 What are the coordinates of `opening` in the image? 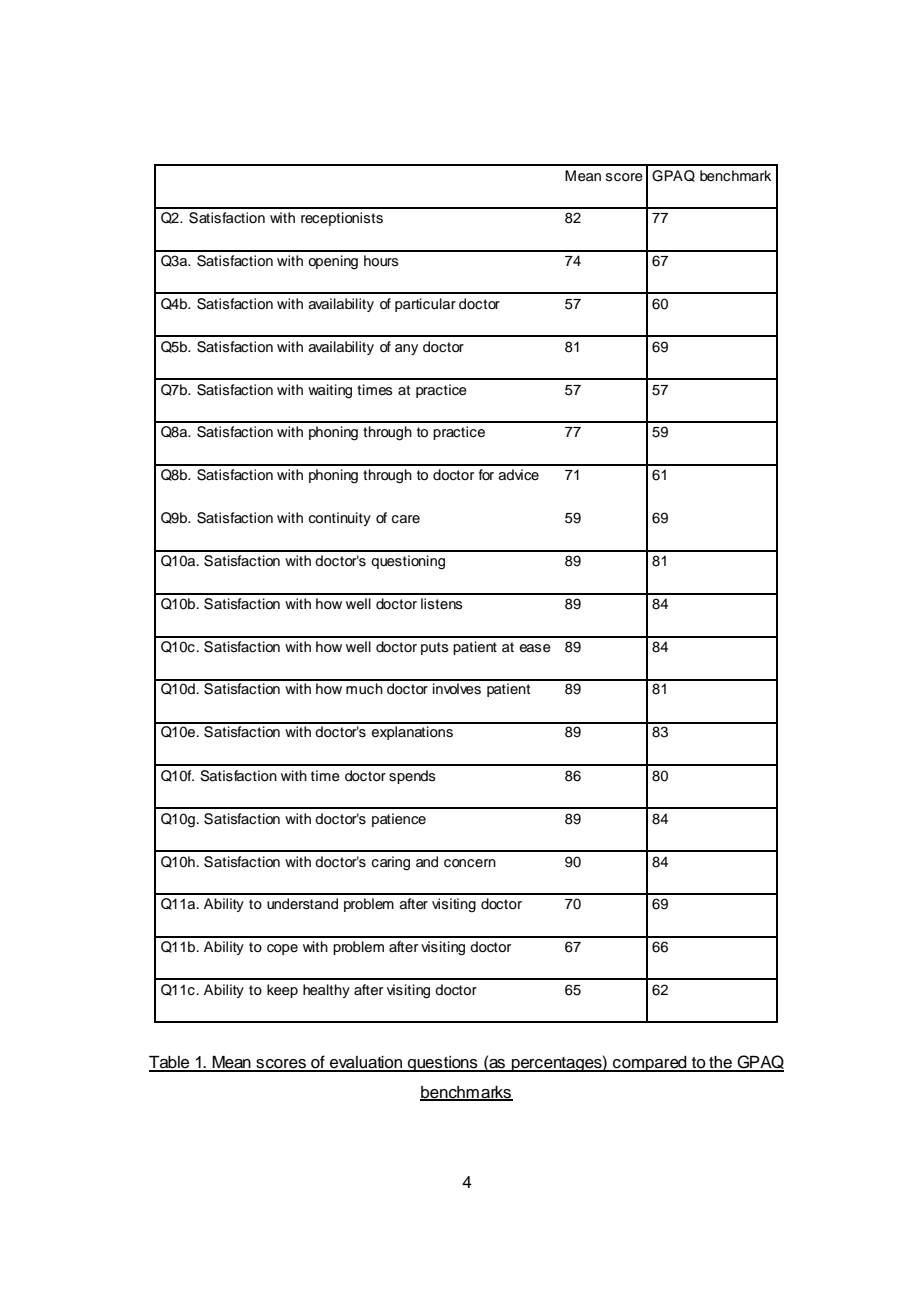 It's located at (333, 262).
